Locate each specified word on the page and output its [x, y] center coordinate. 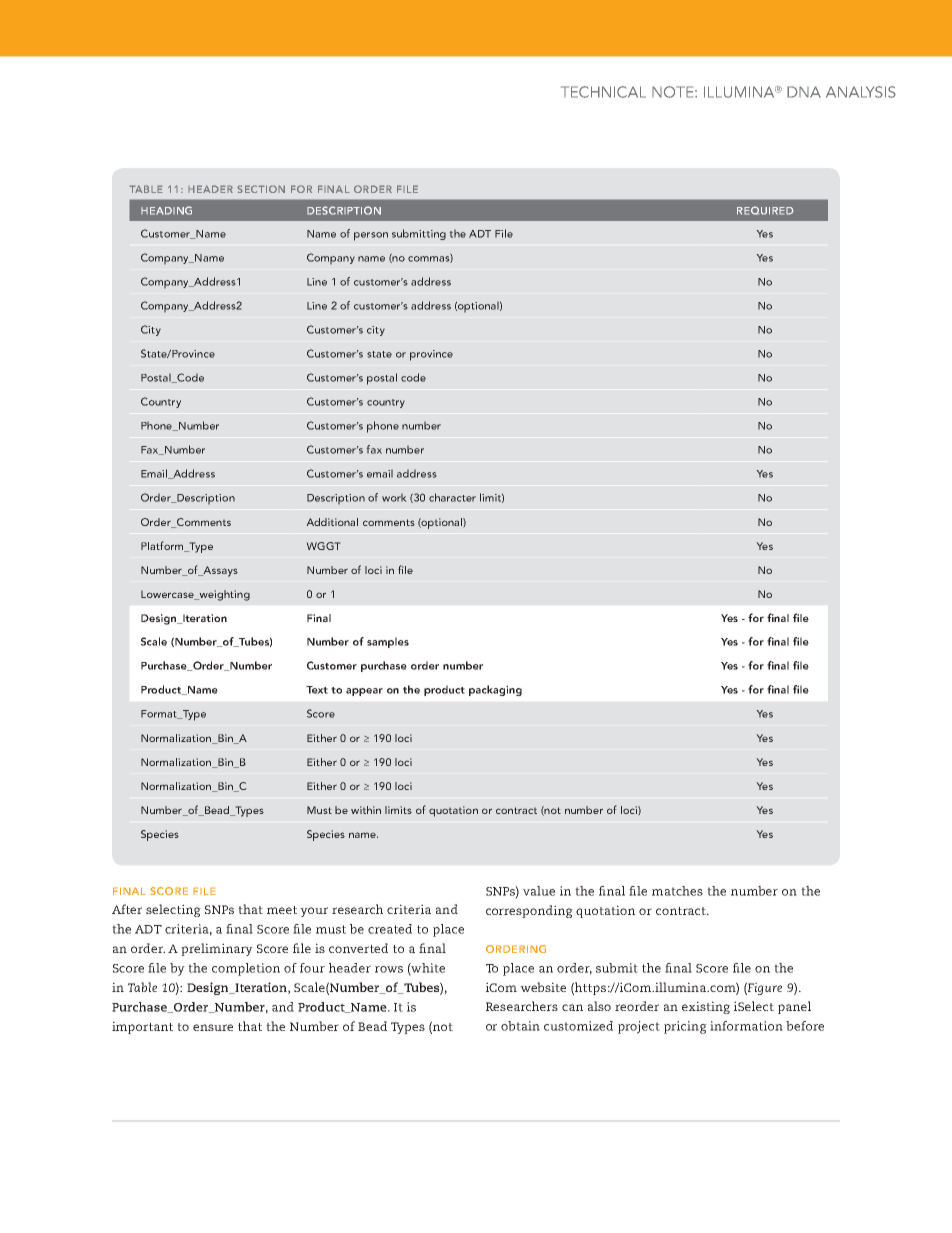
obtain [520, 1026]
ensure [213, 1027]
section [261, 189]
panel [794, 1007]
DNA [804, 92]
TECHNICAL [603, 92]
